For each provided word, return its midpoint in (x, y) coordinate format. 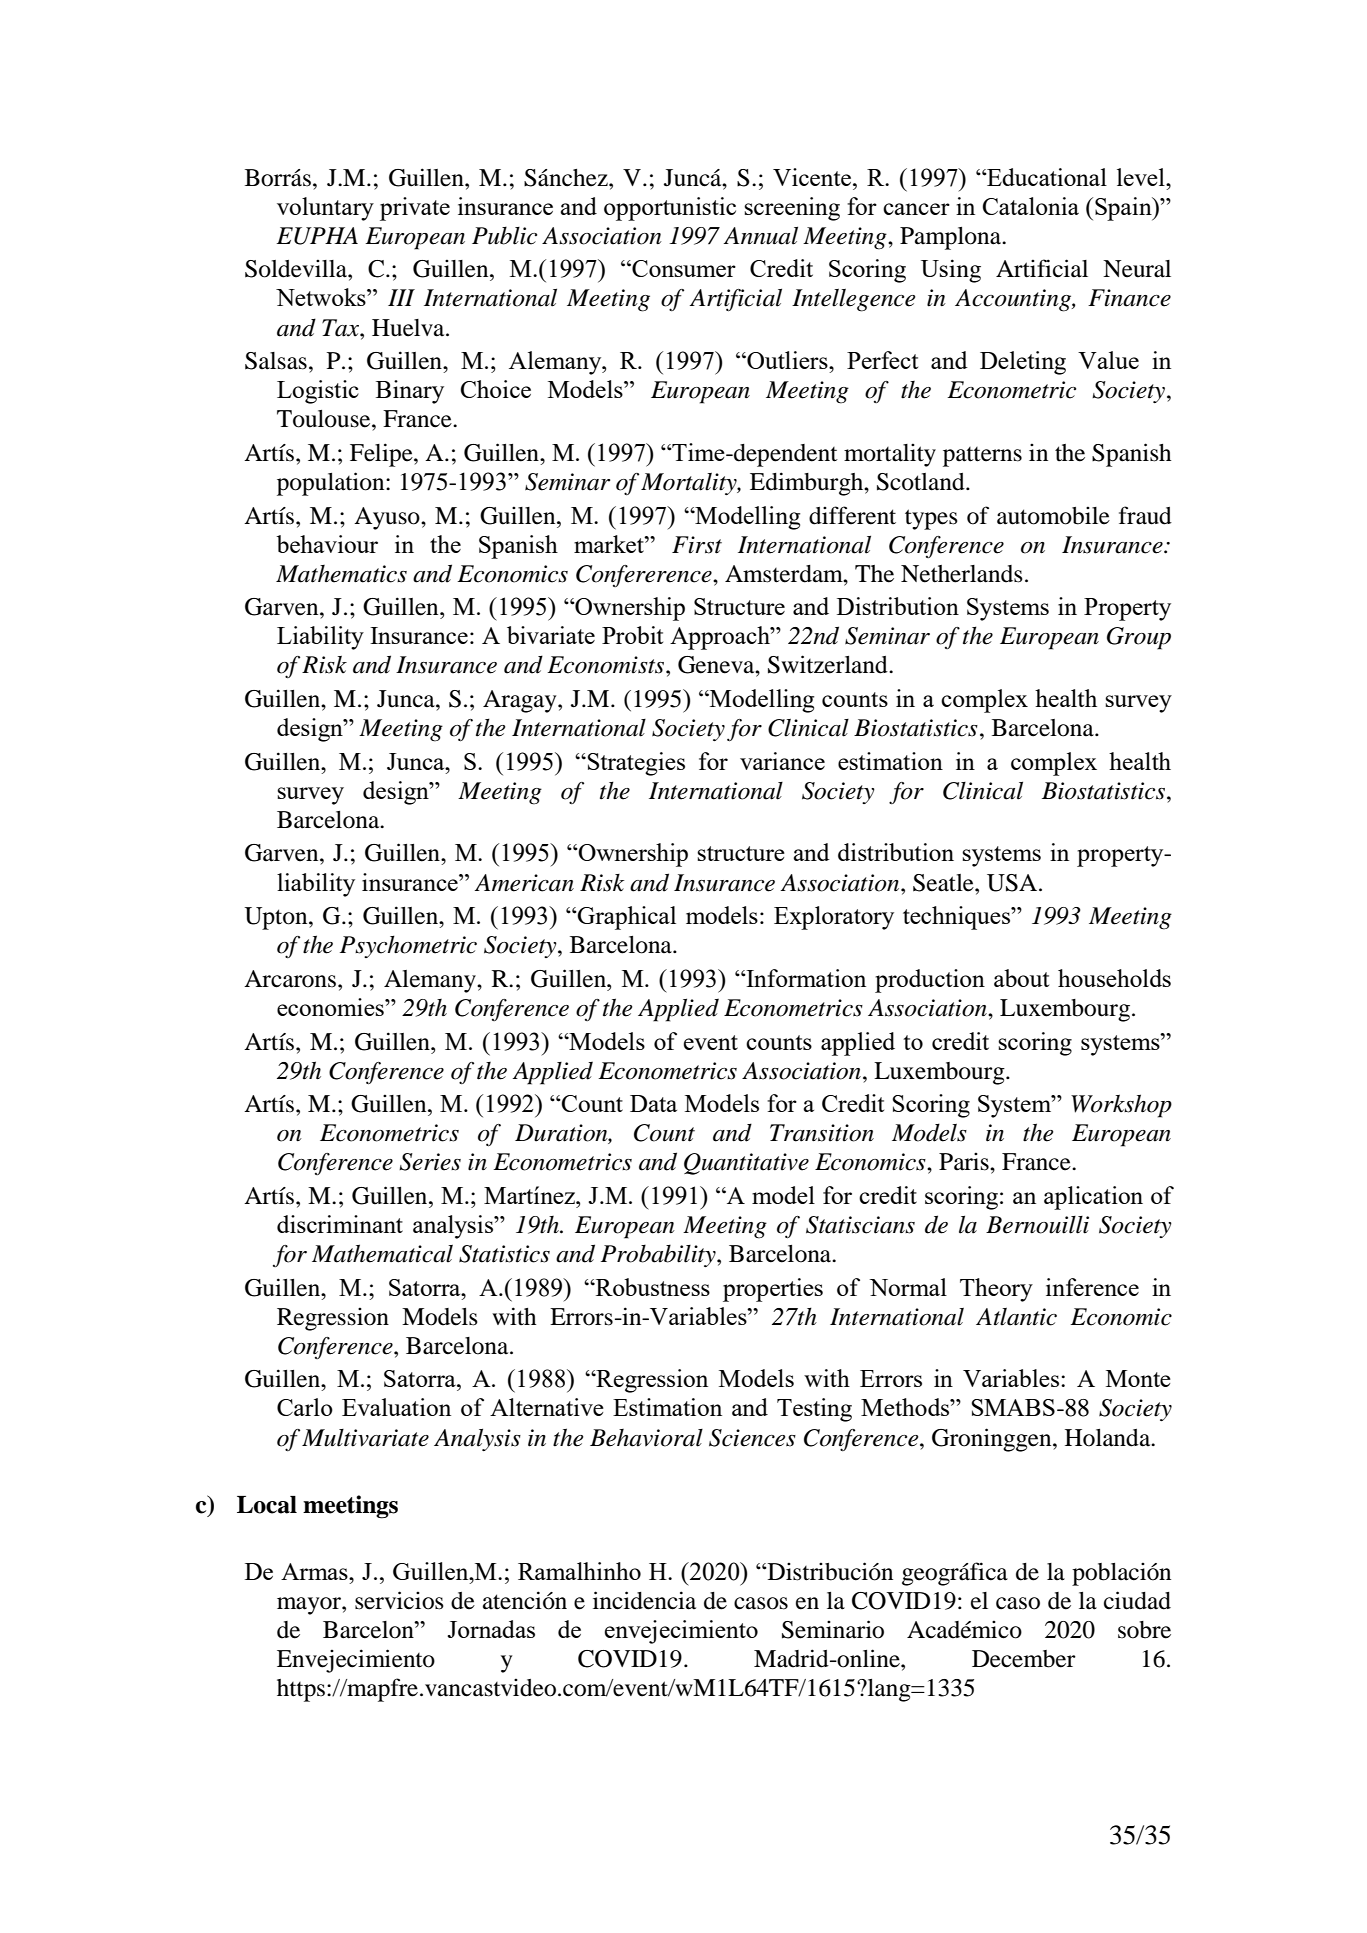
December (1024, 1659)
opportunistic (670, 209)
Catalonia (1031, 206)
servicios (399, 1600)
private (415, 209)
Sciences (752, 1438)
